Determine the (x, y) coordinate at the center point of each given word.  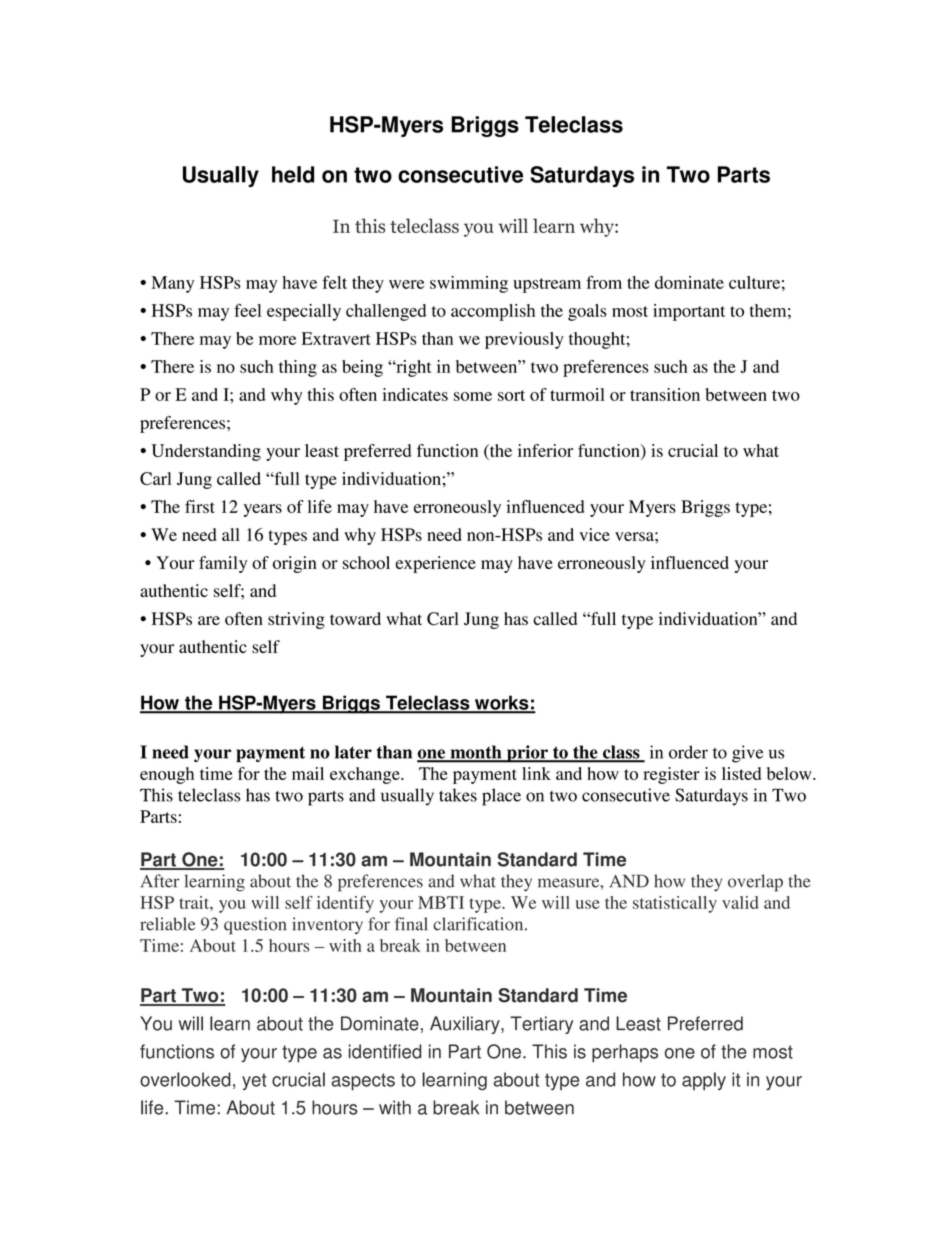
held (293, 174)
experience (436, 564)
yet (254, 1081)
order (688, 752)
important (689, 312)
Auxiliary (466, 1025)
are (209, 620)
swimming (469, 284)
